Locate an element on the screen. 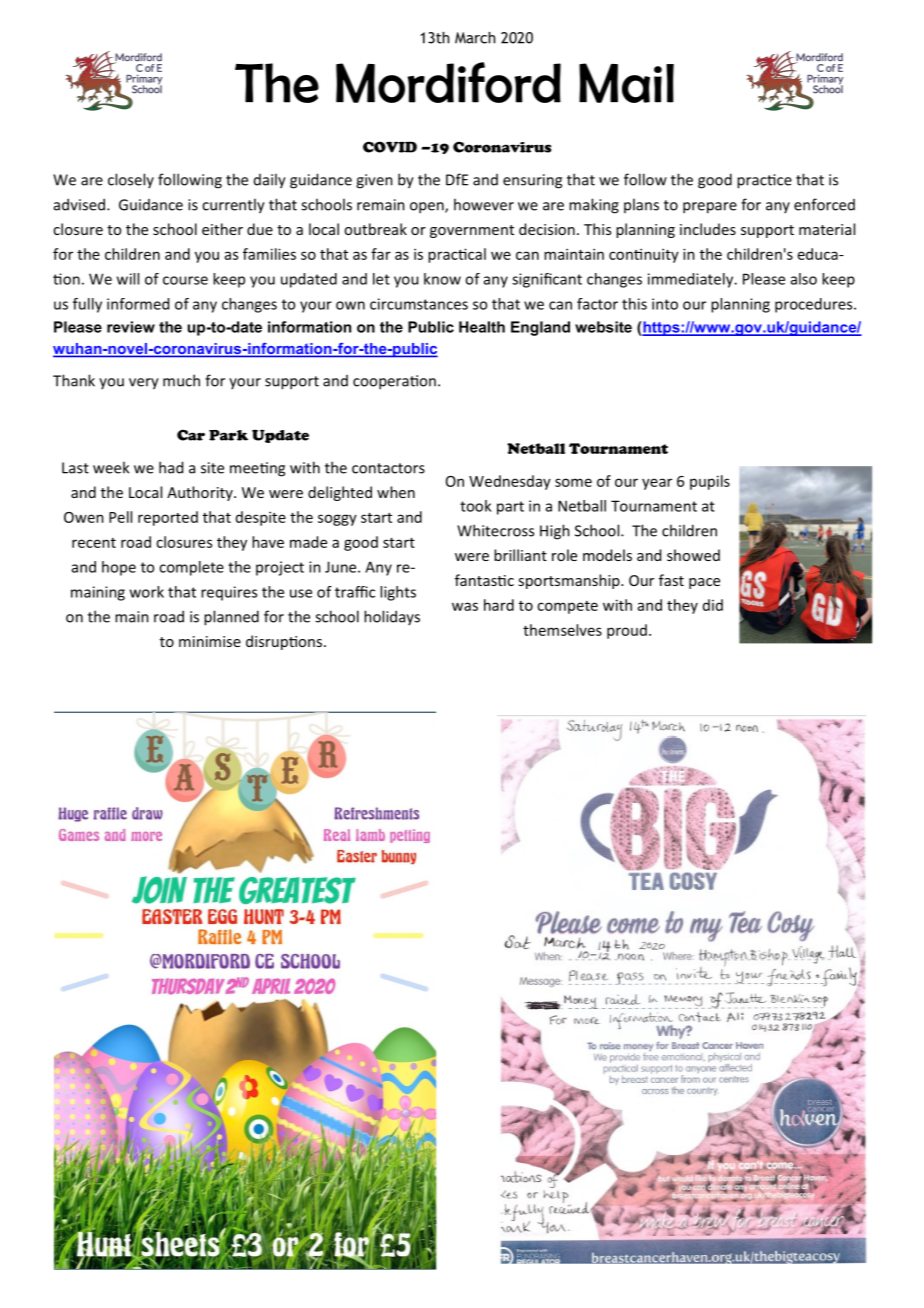  pupils is located at coordinates (710, 482).
